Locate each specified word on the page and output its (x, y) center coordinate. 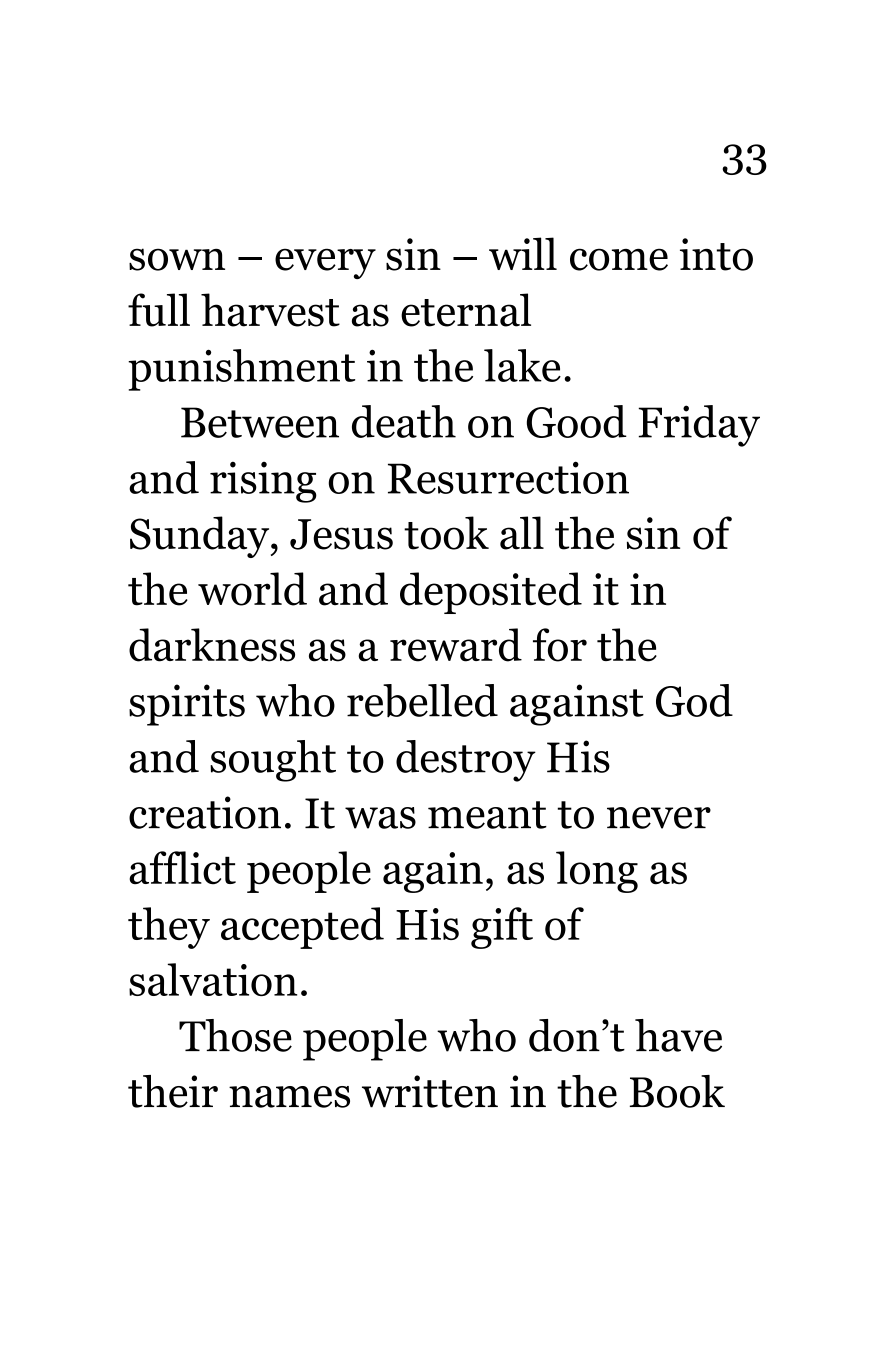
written (430, 1091)
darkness (212, 645)
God (694, 700)
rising (263, 482)
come (619, 259)
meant (487, 815)
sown (177, 259)
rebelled (422, 701)
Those (235, 1035)
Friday (699, 426)
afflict (182, 868)
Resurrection (508, 477)
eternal (466, 310)
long (597, 872)
